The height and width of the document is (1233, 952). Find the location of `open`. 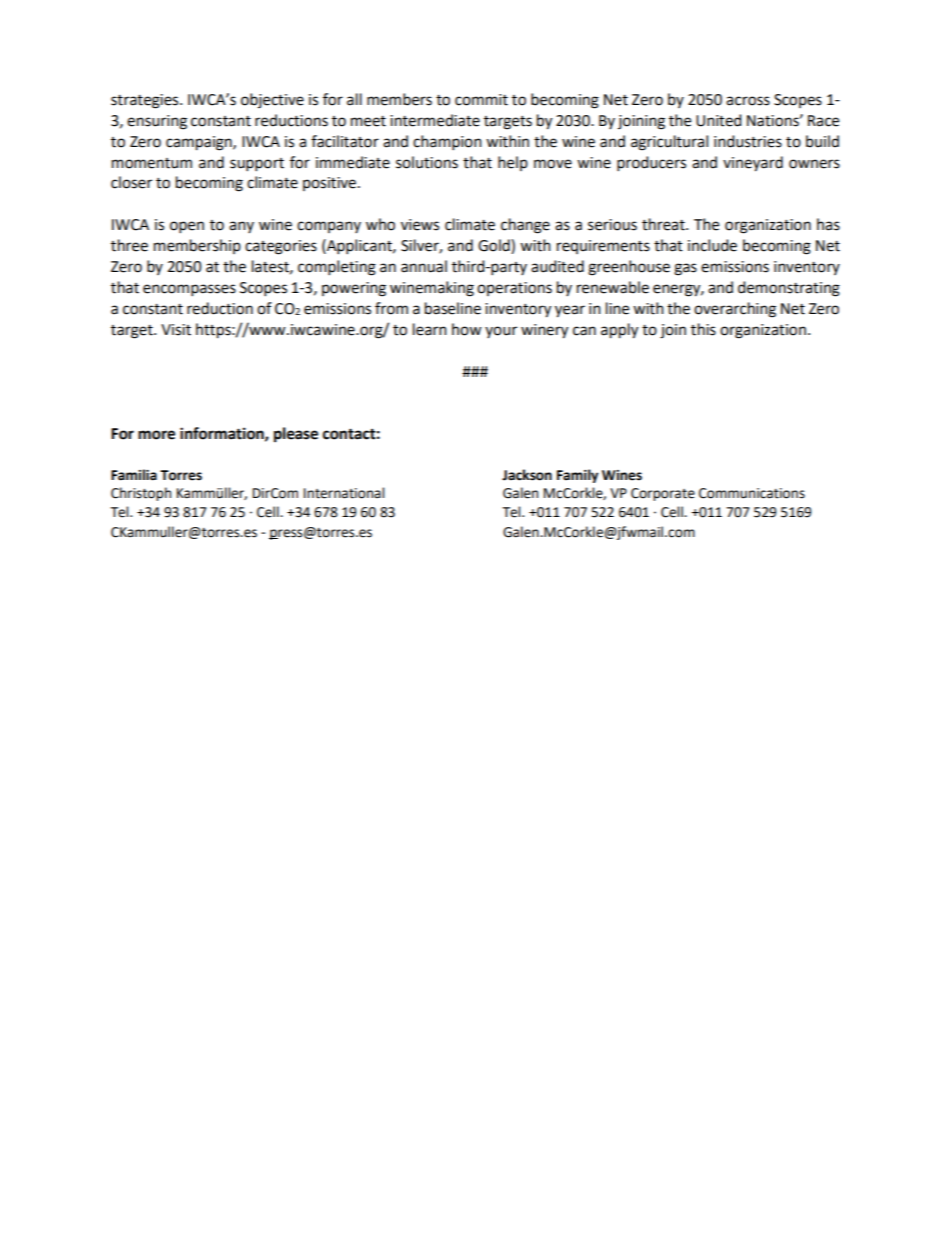

open is located at coordinates (187, 227).
